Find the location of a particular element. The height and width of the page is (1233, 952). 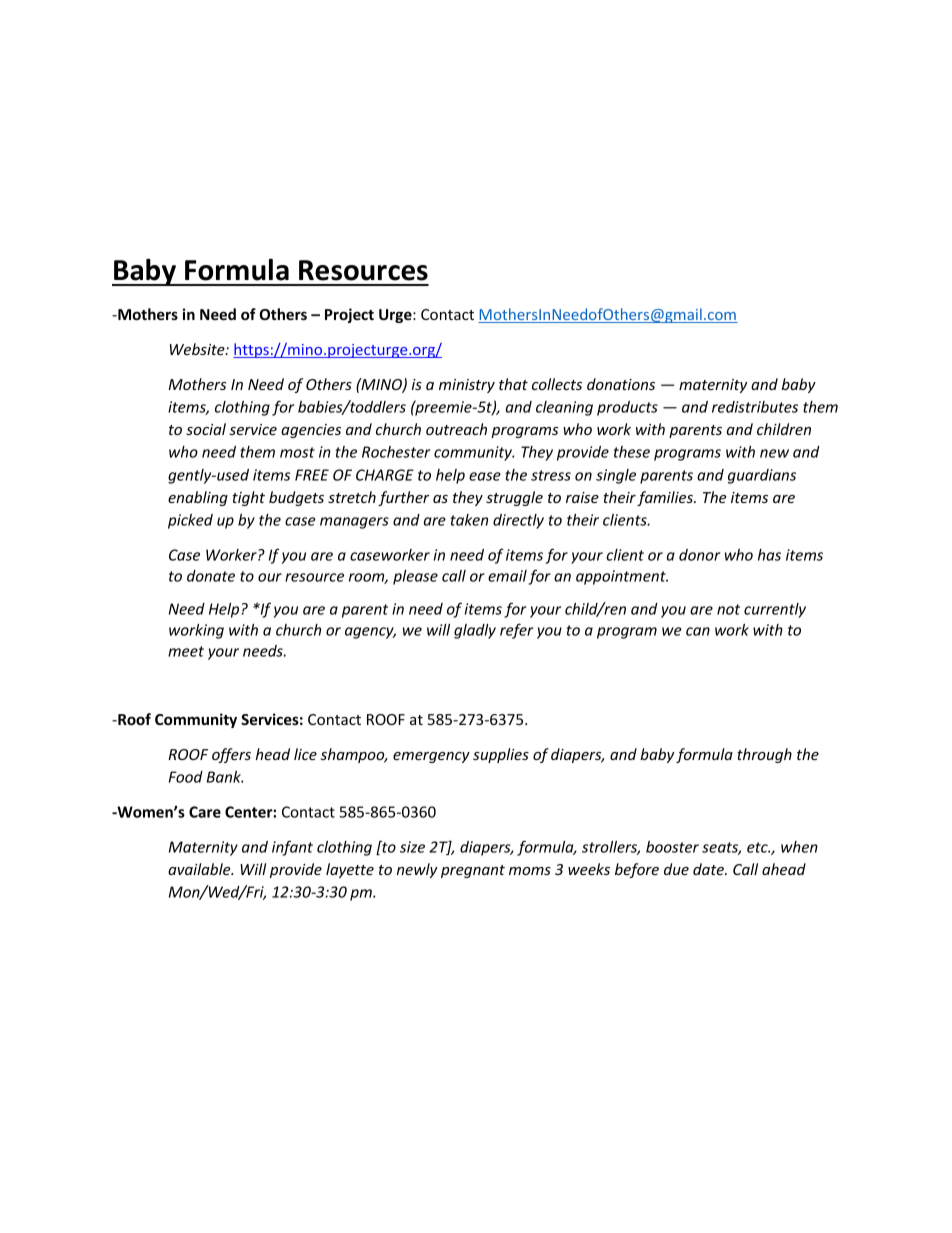

Website is located at coordinates (198, 349).
